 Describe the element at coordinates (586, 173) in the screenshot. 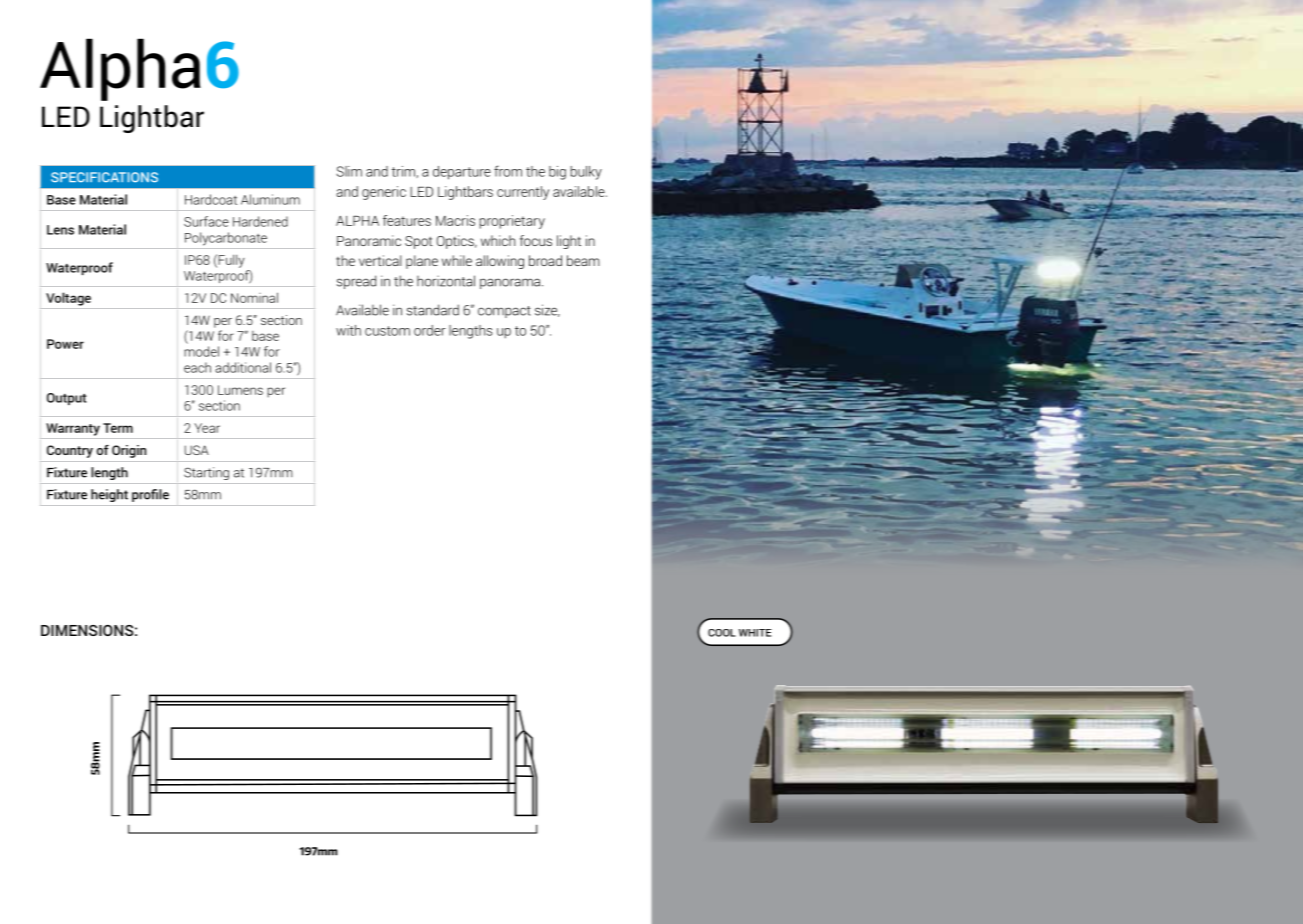

I see `bulky` at that location.
